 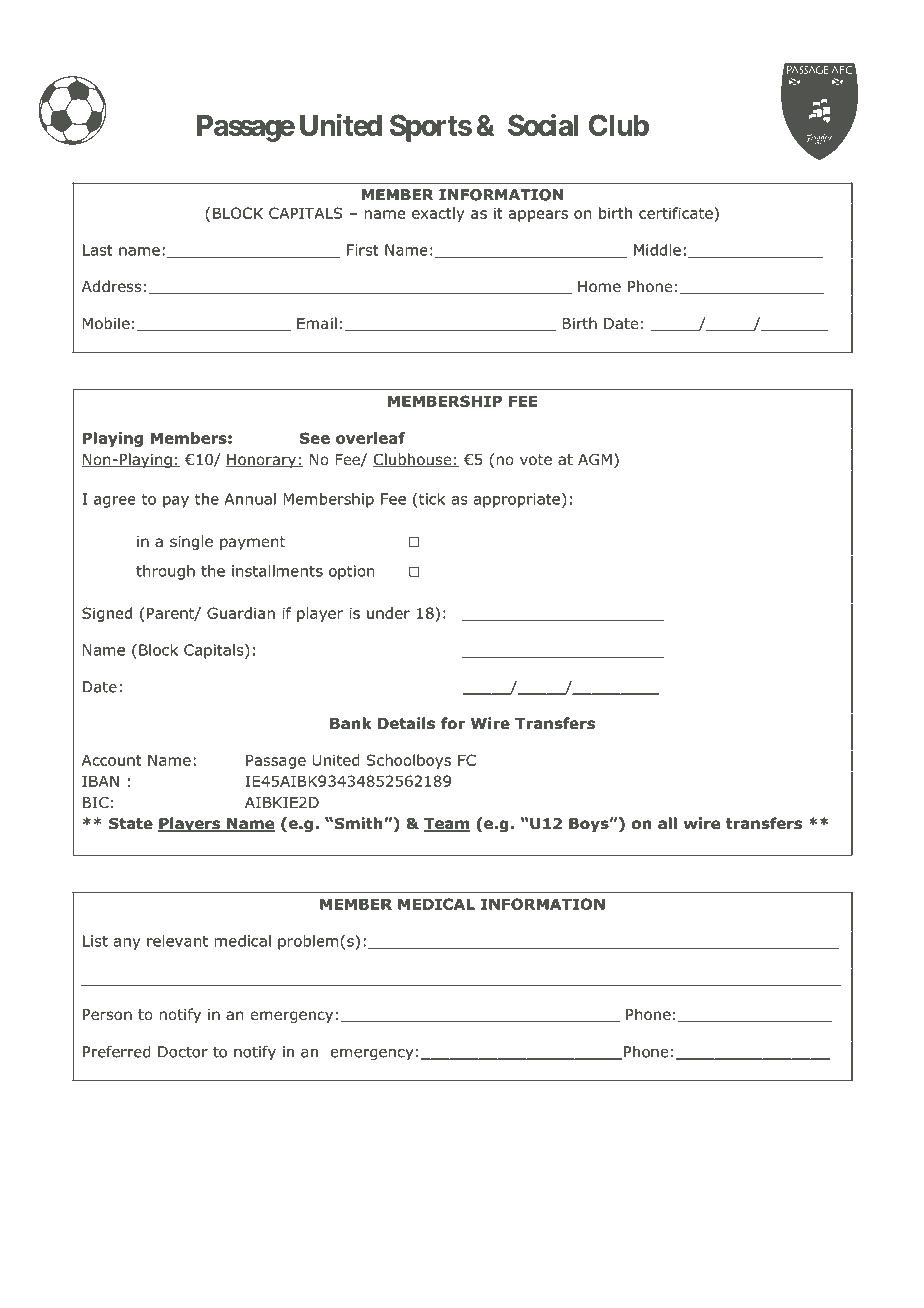 I want to click on relevant, so click(x=177, y=941).
